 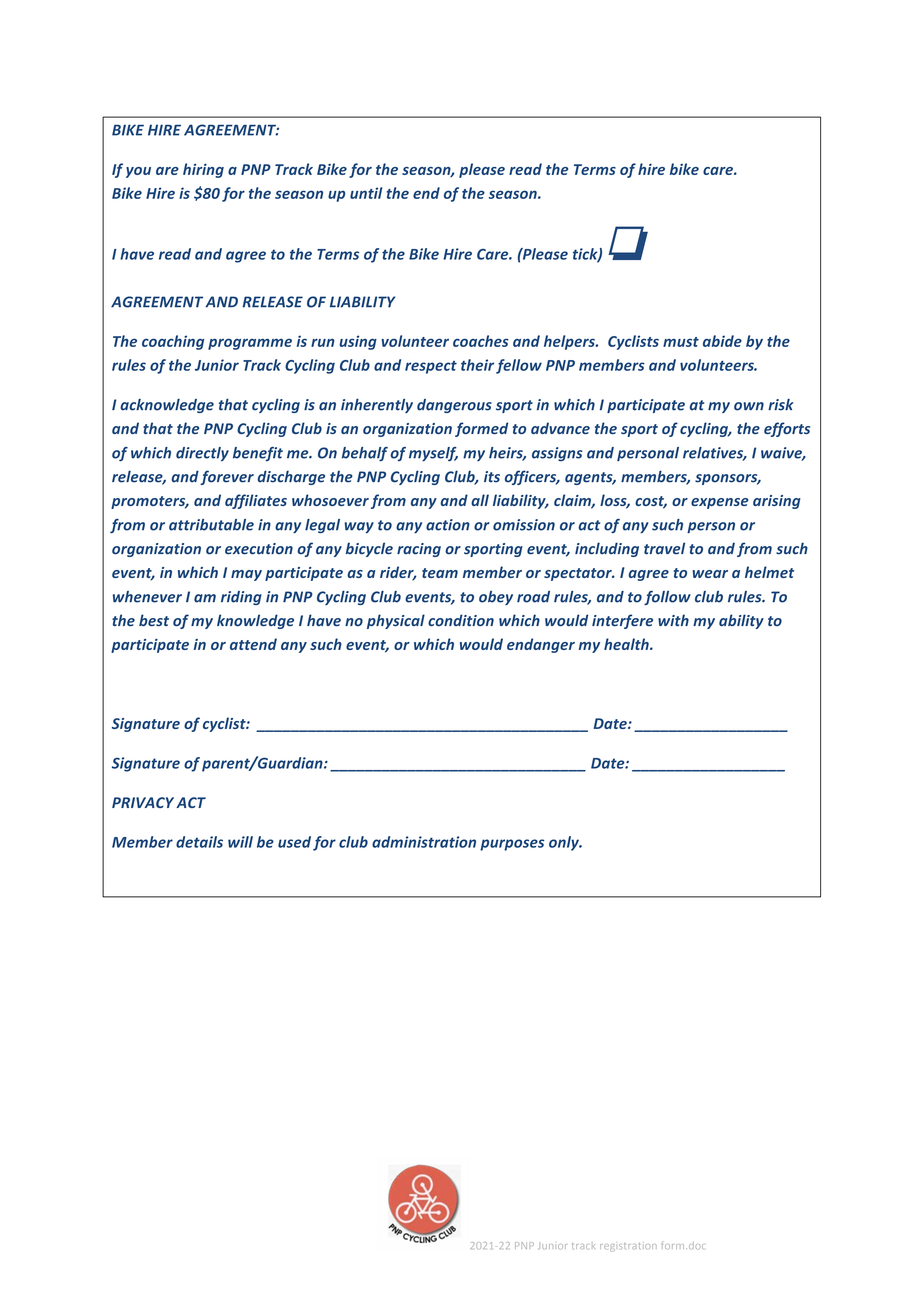 What do you see at coordinates (211, 525) in the screenshot?
I see `attributable` at bounding box center [211, 525].
